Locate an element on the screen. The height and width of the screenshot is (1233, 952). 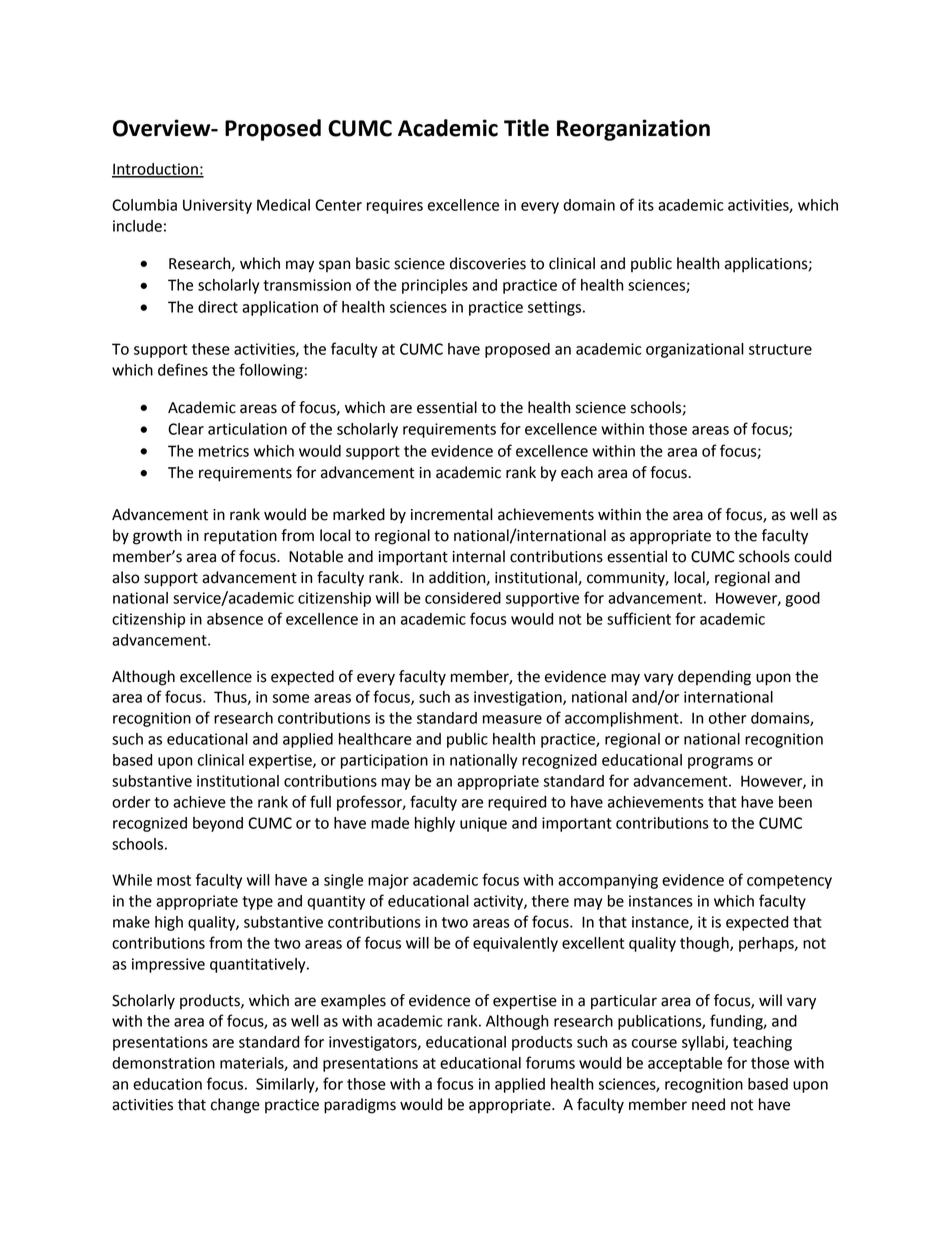
considered is located at coordinates (463, 598).
